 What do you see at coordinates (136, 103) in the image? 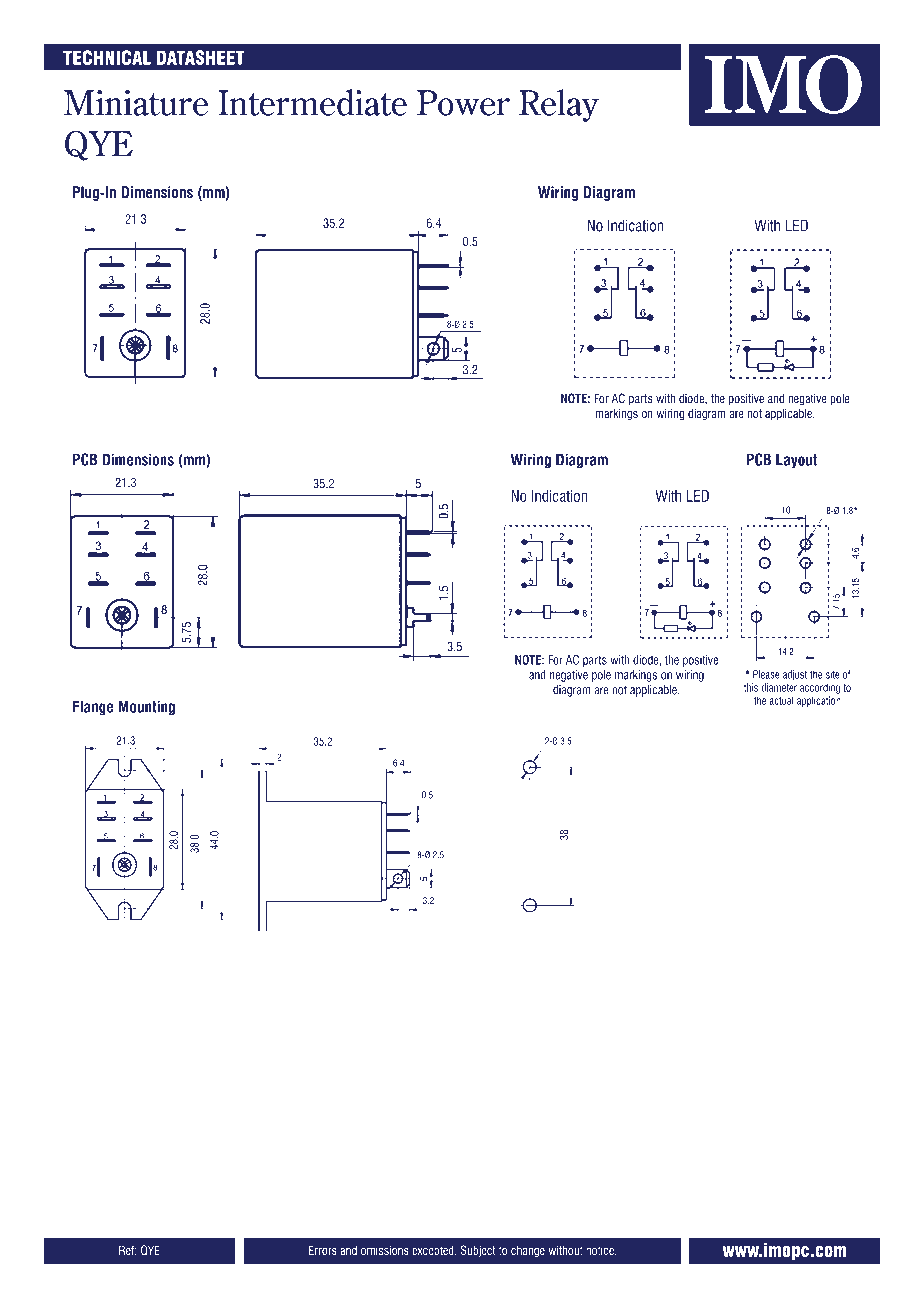
I see `Miniature` at bounding box center [136, 103].
